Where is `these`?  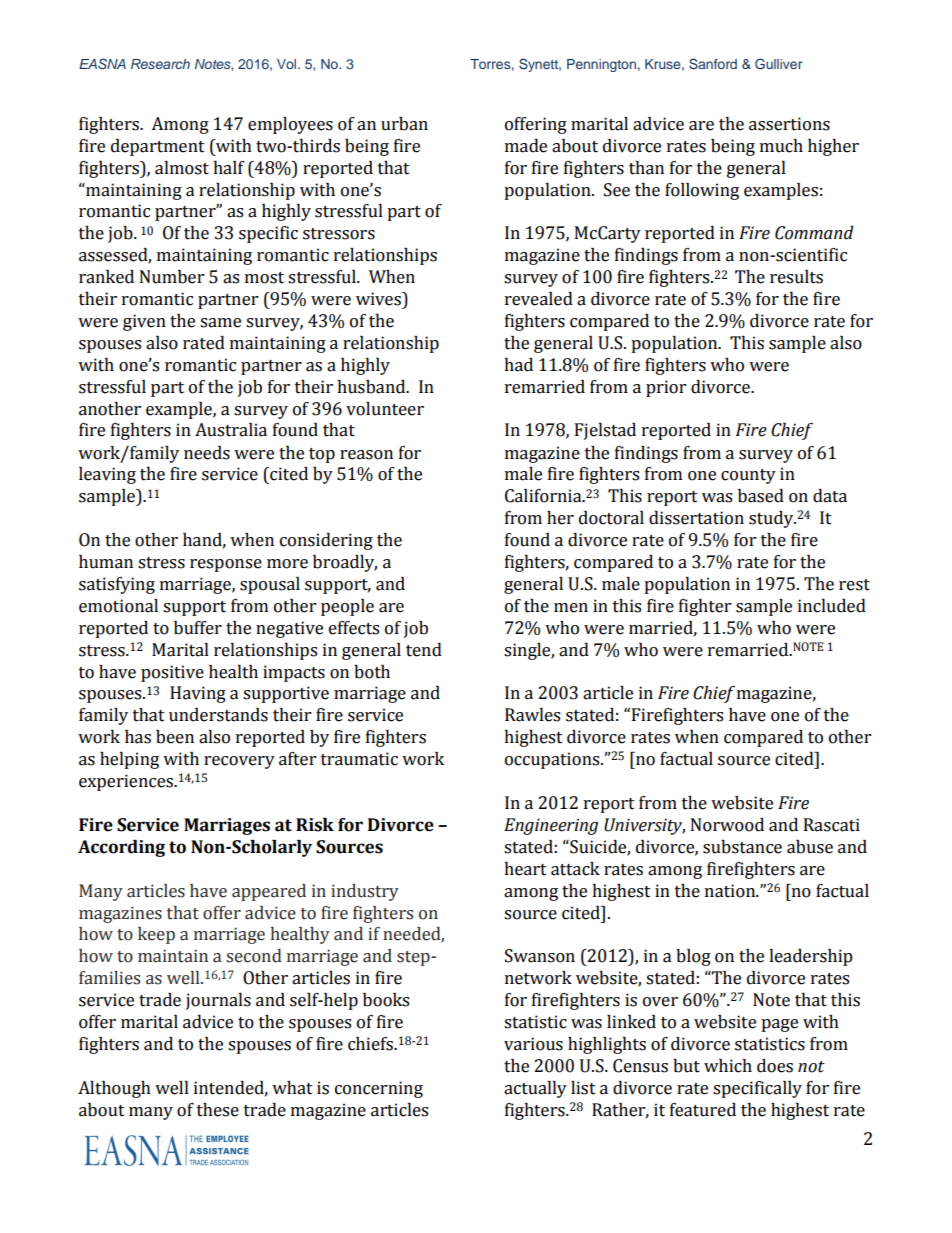
these is located at coordinates (218, 1110).
